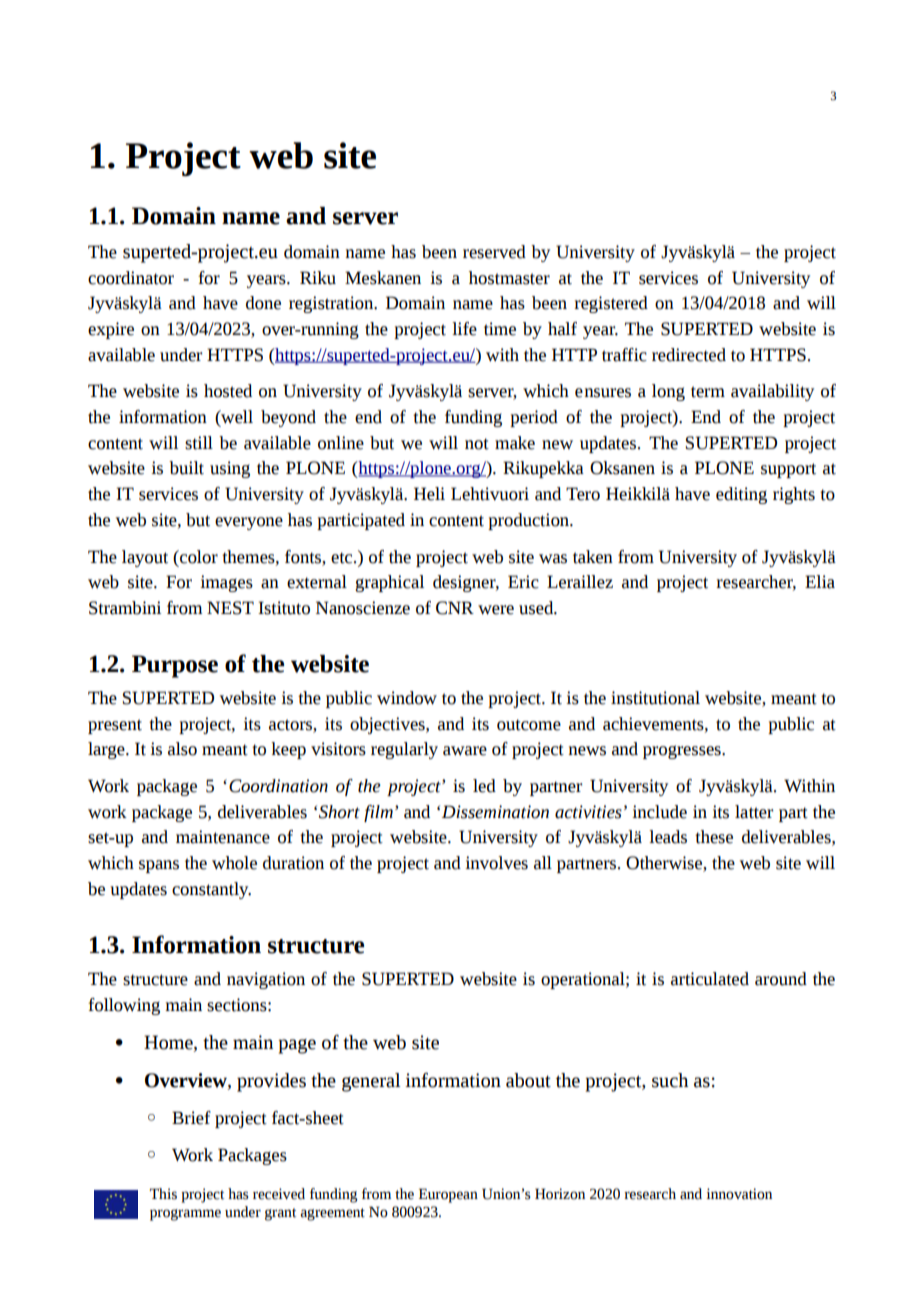 Image resolution: width=924 pixels, height=1308 pixels. I want to click on images, so click(226, 583).
